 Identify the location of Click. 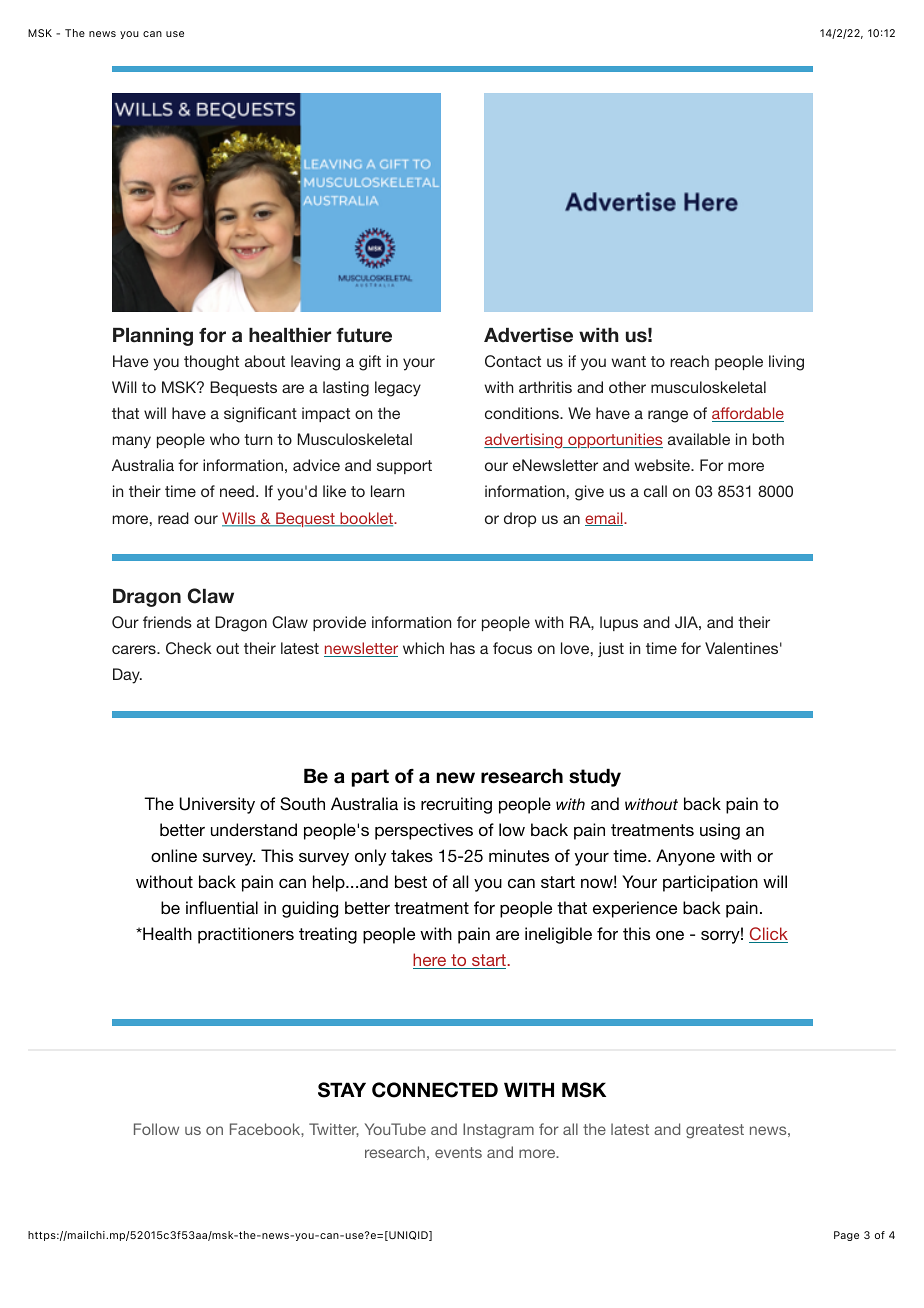
(768, 935).
